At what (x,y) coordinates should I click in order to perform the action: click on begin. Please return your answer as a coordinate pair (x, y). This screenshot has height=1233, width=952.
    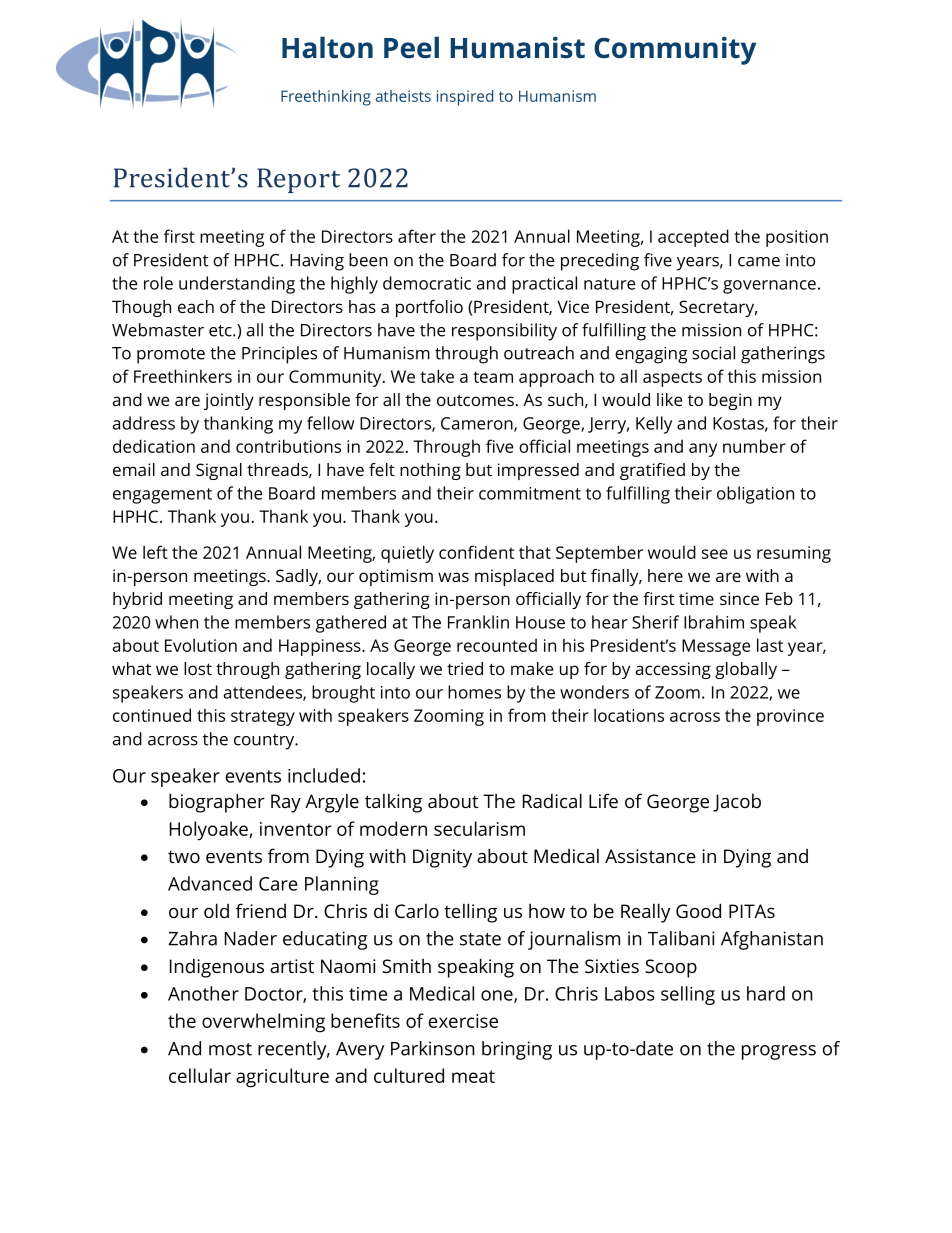
    Looking at the image, I should click on (730, 401).
